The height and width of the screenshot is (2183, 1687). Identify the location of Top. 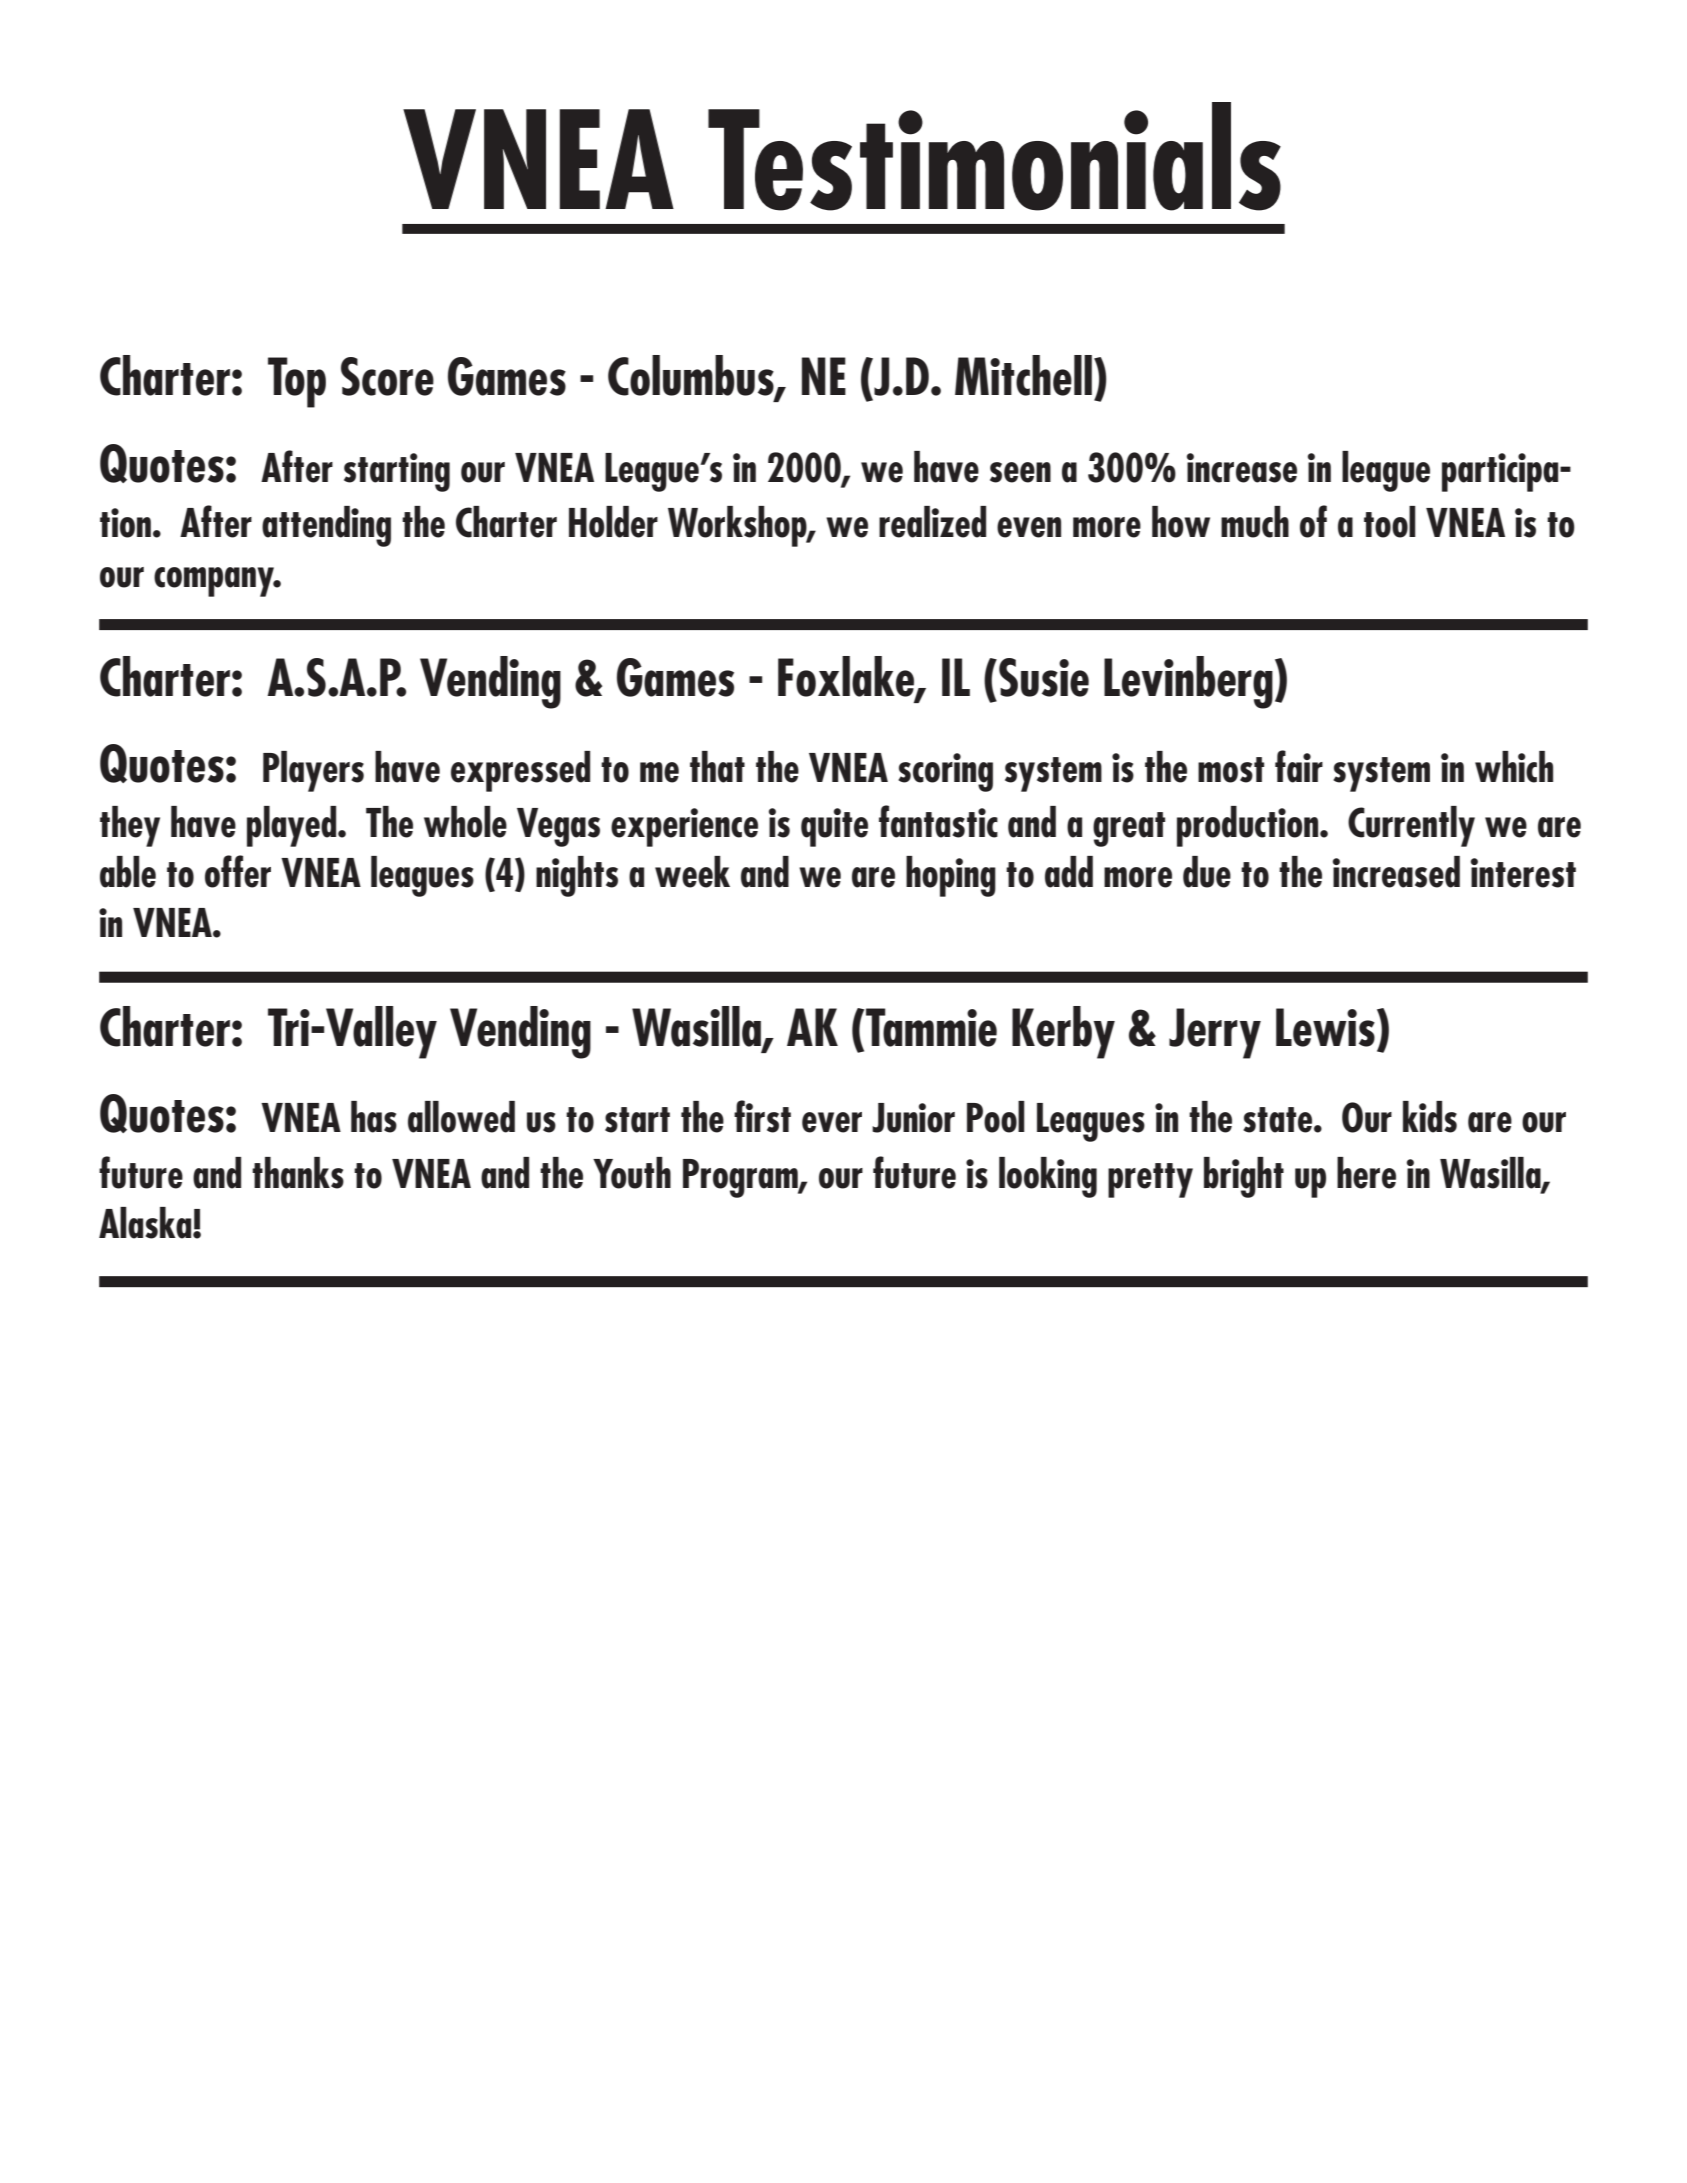
(297, 382).
